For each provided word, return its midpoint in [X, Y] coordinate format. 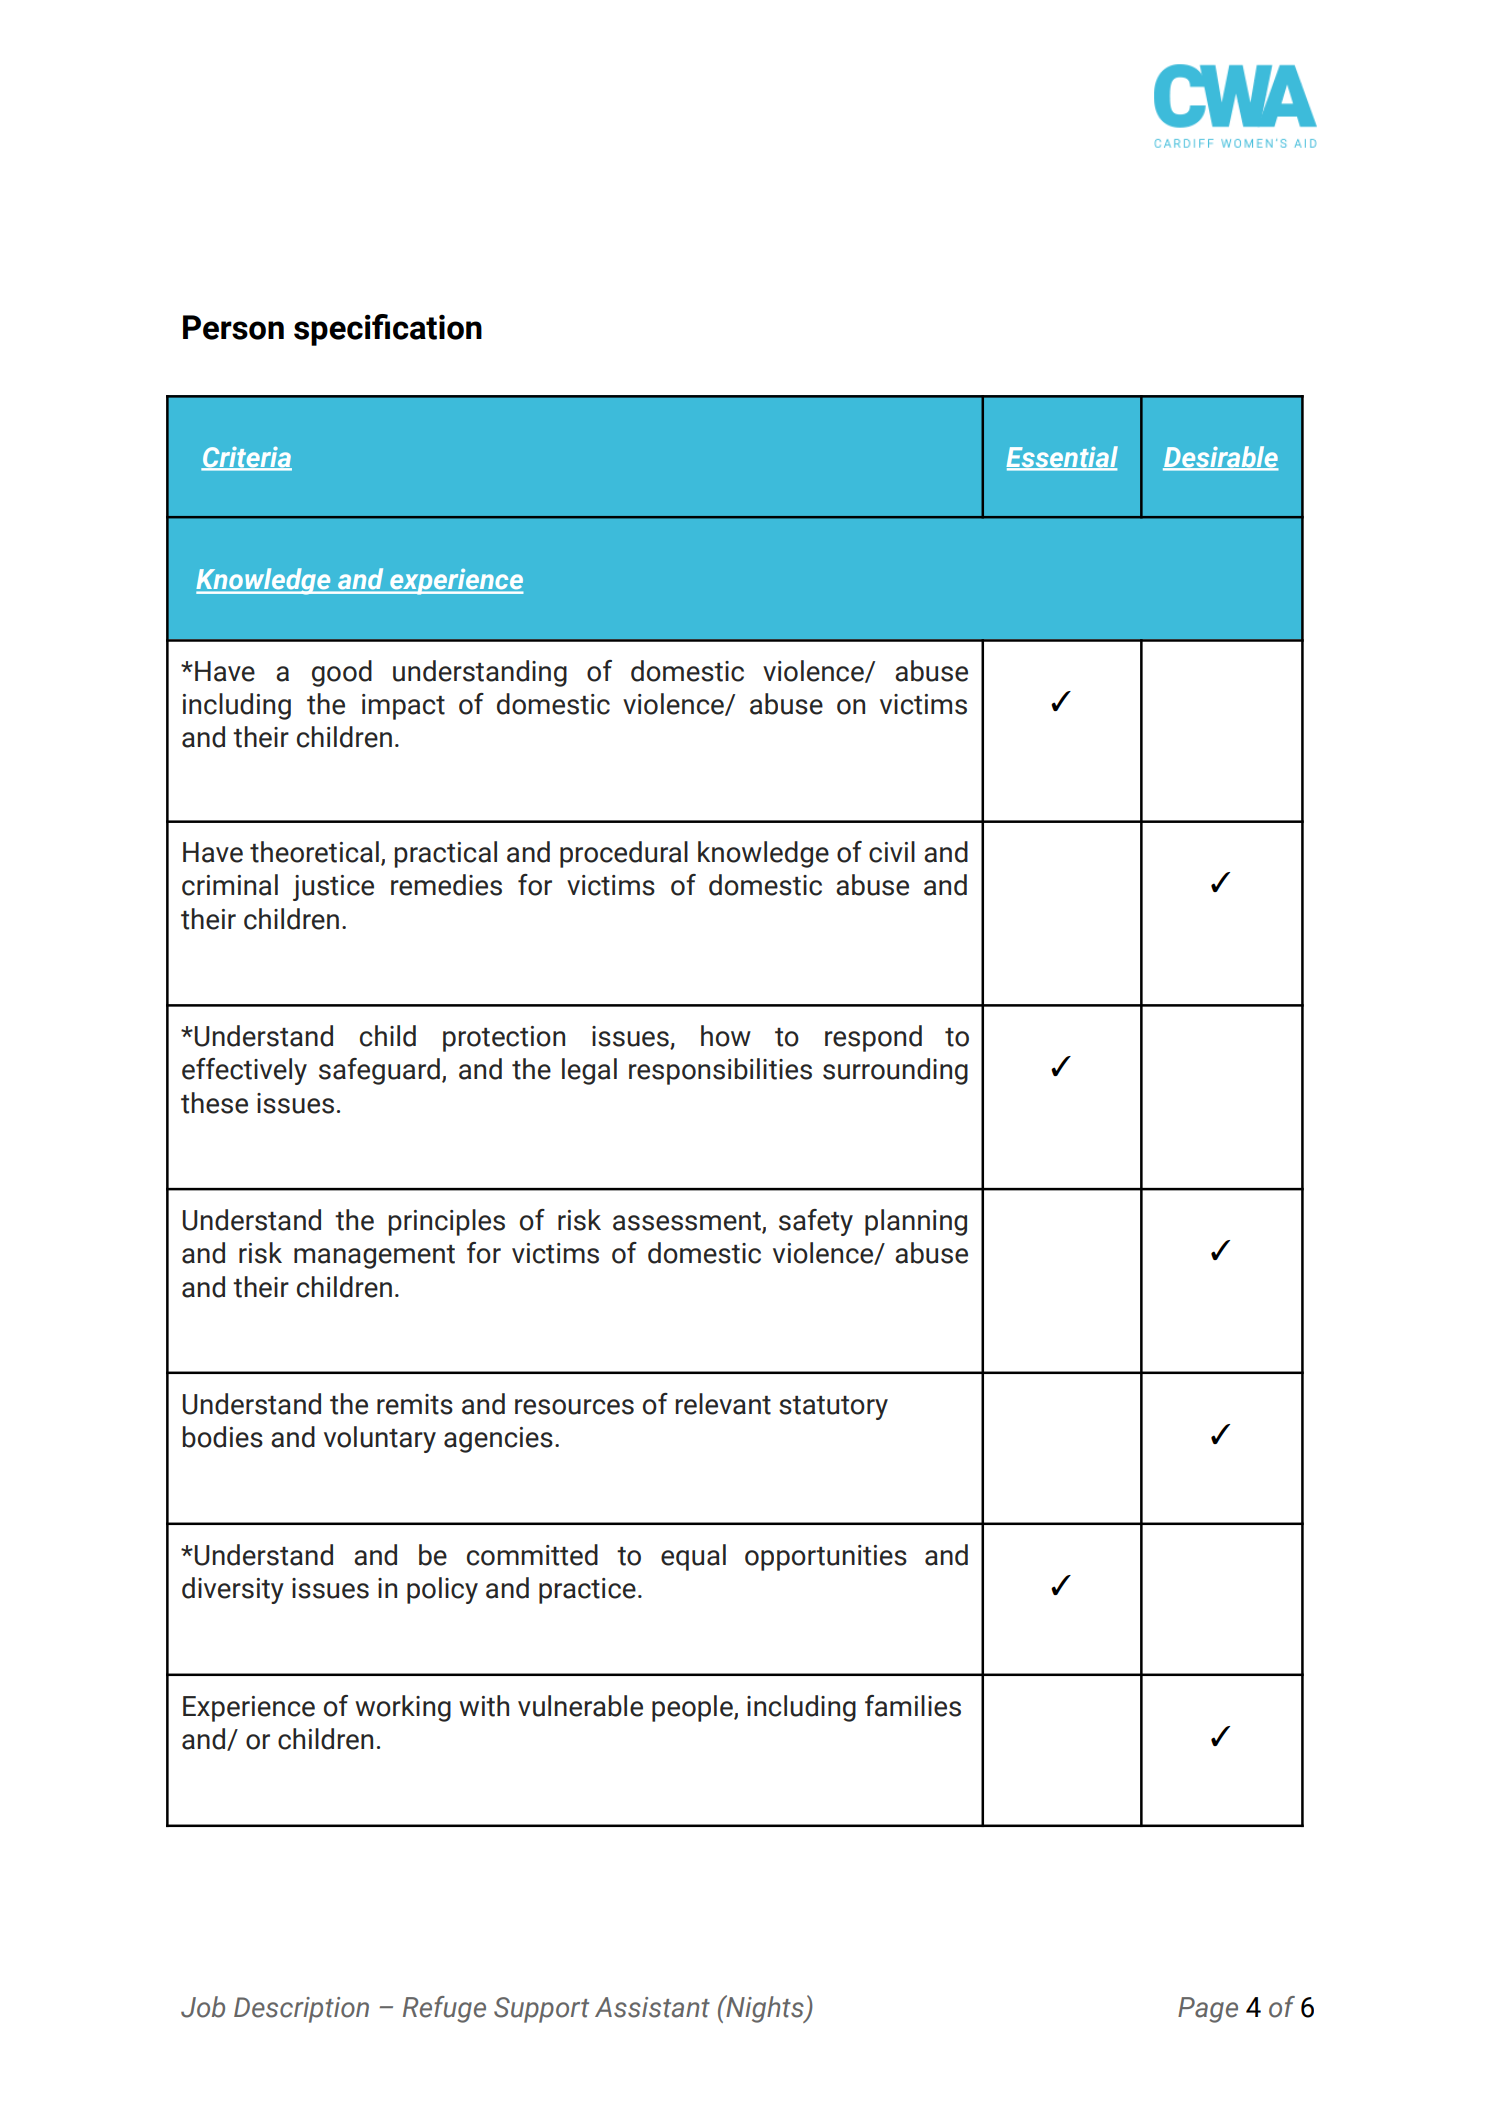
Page [1208, 2010]
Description [301, 2010]
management [374, 1257]
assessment [688, 1222]
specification [388, 330]
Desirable [1221, 458]
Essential [1062, 458]
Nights [765, 2009]
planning [916, 1222]
